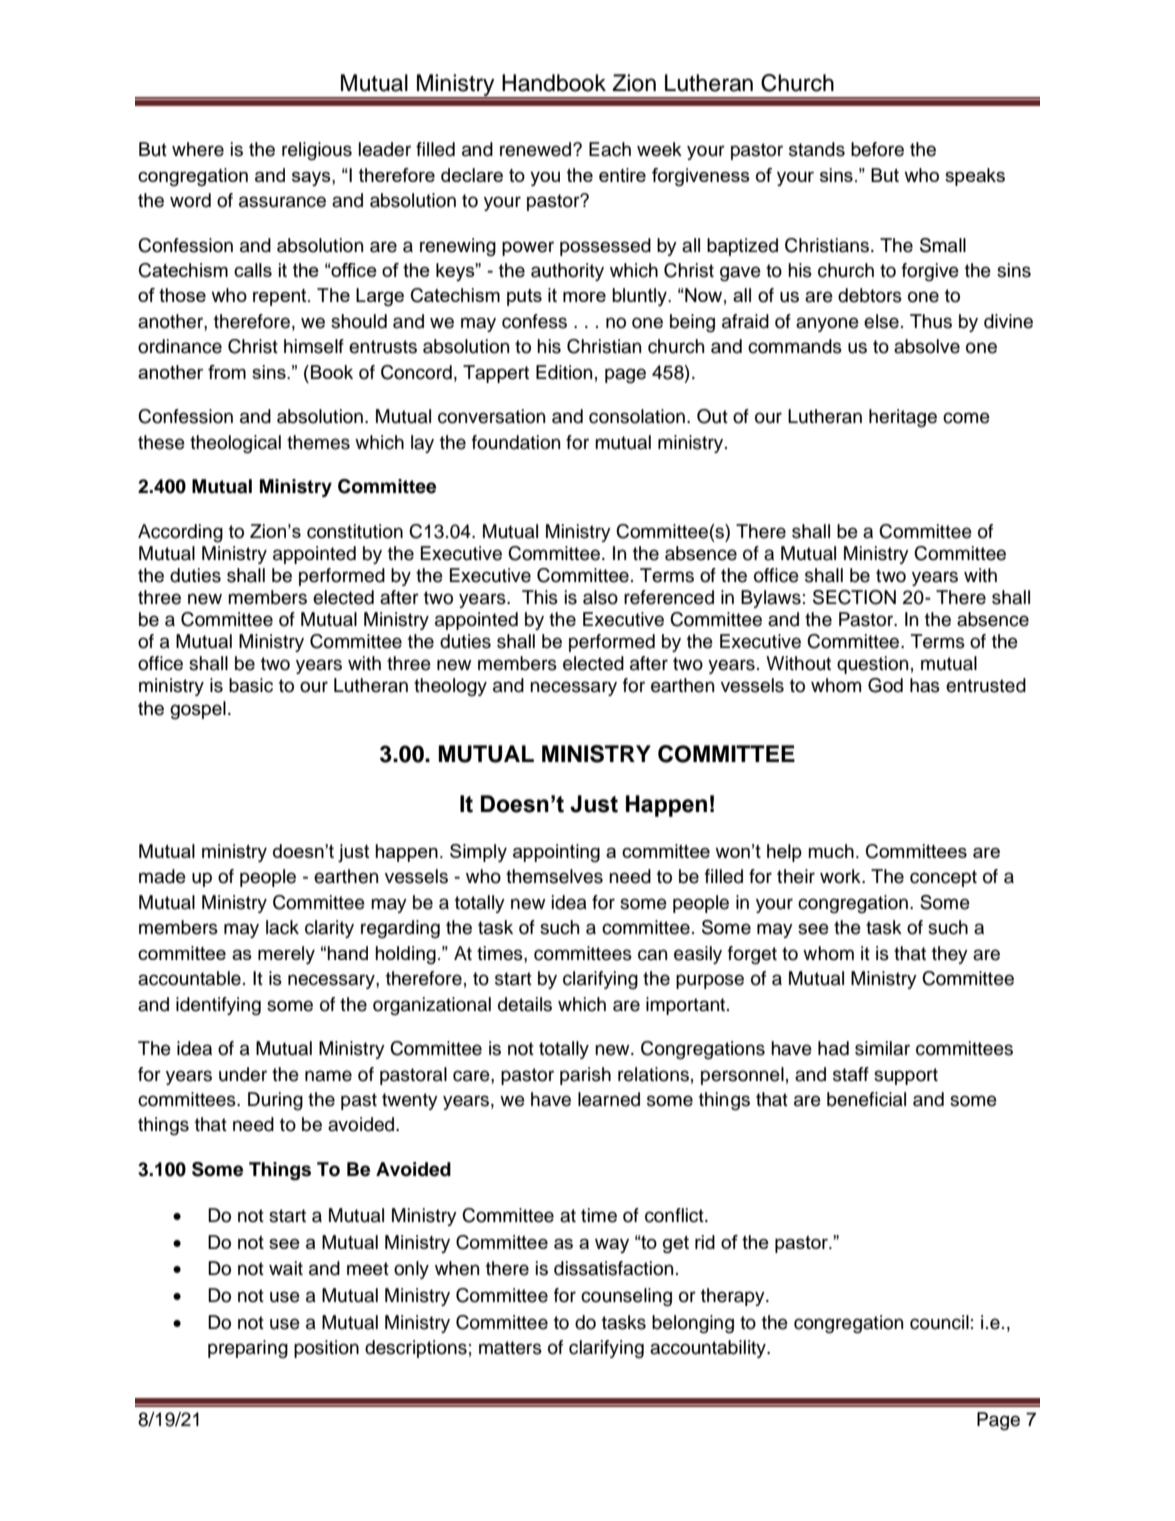  What do you see at coordinates (622, 175) in the document?
I see `entire` at bounding box center [622, 175].
